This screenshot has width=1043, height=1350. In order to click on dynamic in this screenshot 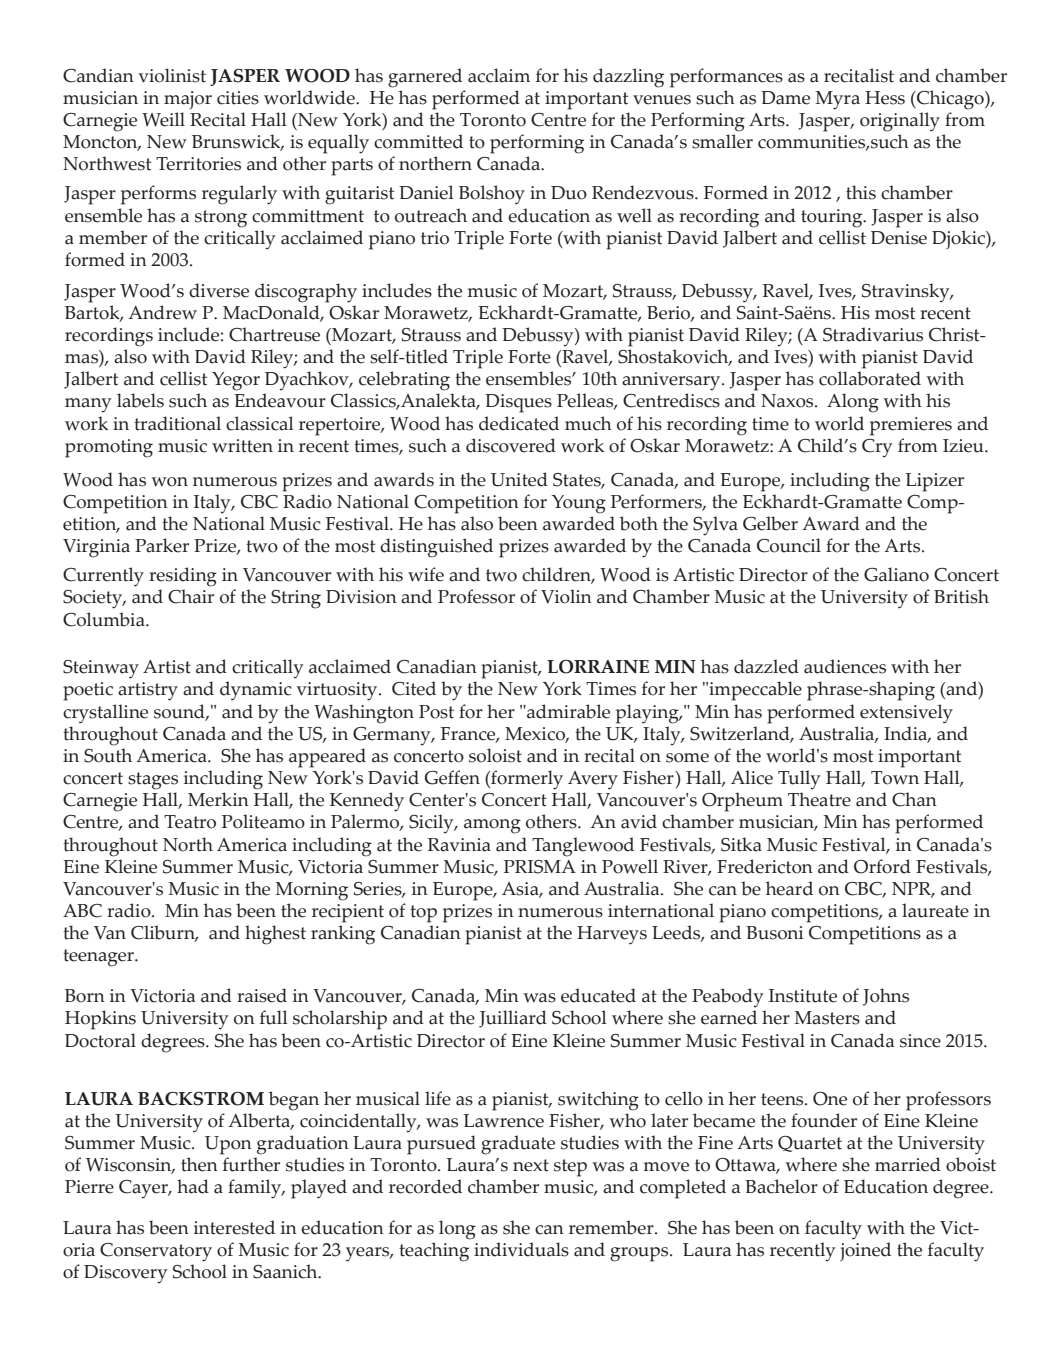, I will do `click(256, 691)`.
